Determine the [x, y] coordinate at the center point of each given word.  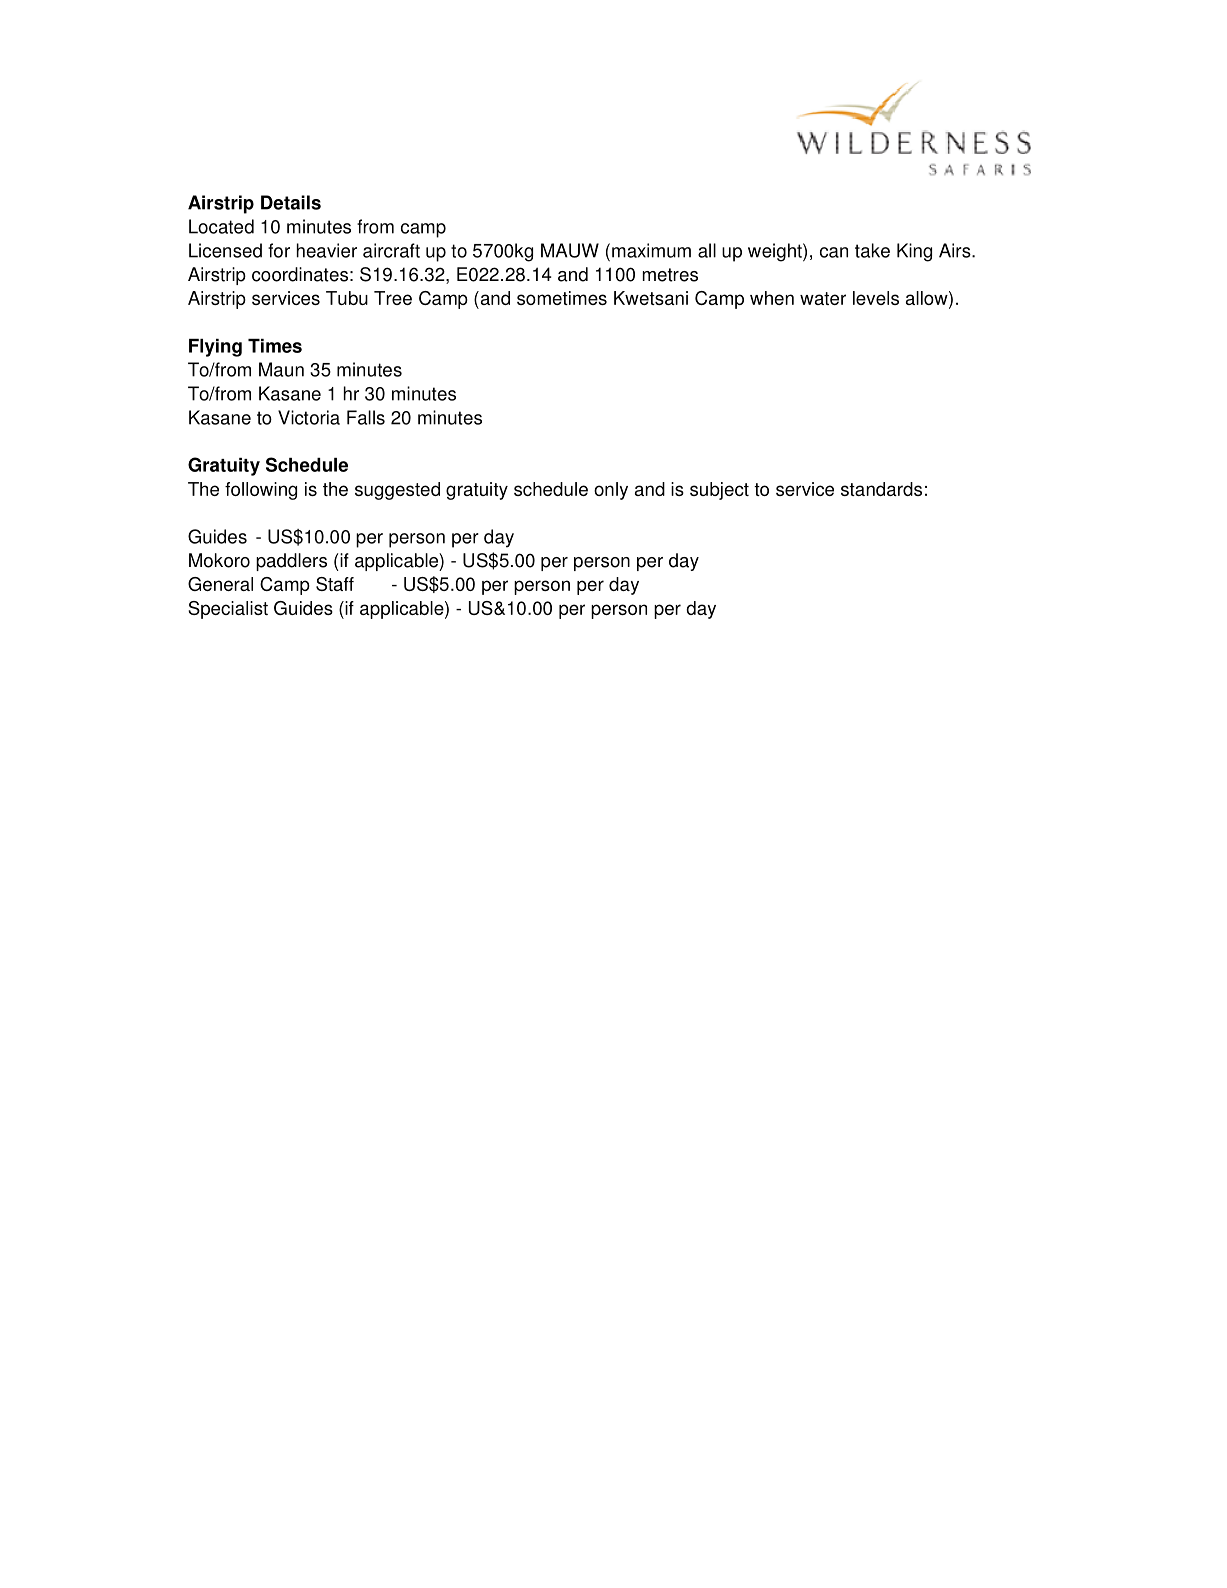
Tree [393, 298]
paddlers [291, 562]
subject [719, 491]
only [611, 491]
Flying [215, 348]
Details [291, 202]
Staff [335, 584]
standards [881, 489]
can [834, 252]
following [261, 491]
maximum [651, 250]
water [823, 298]
